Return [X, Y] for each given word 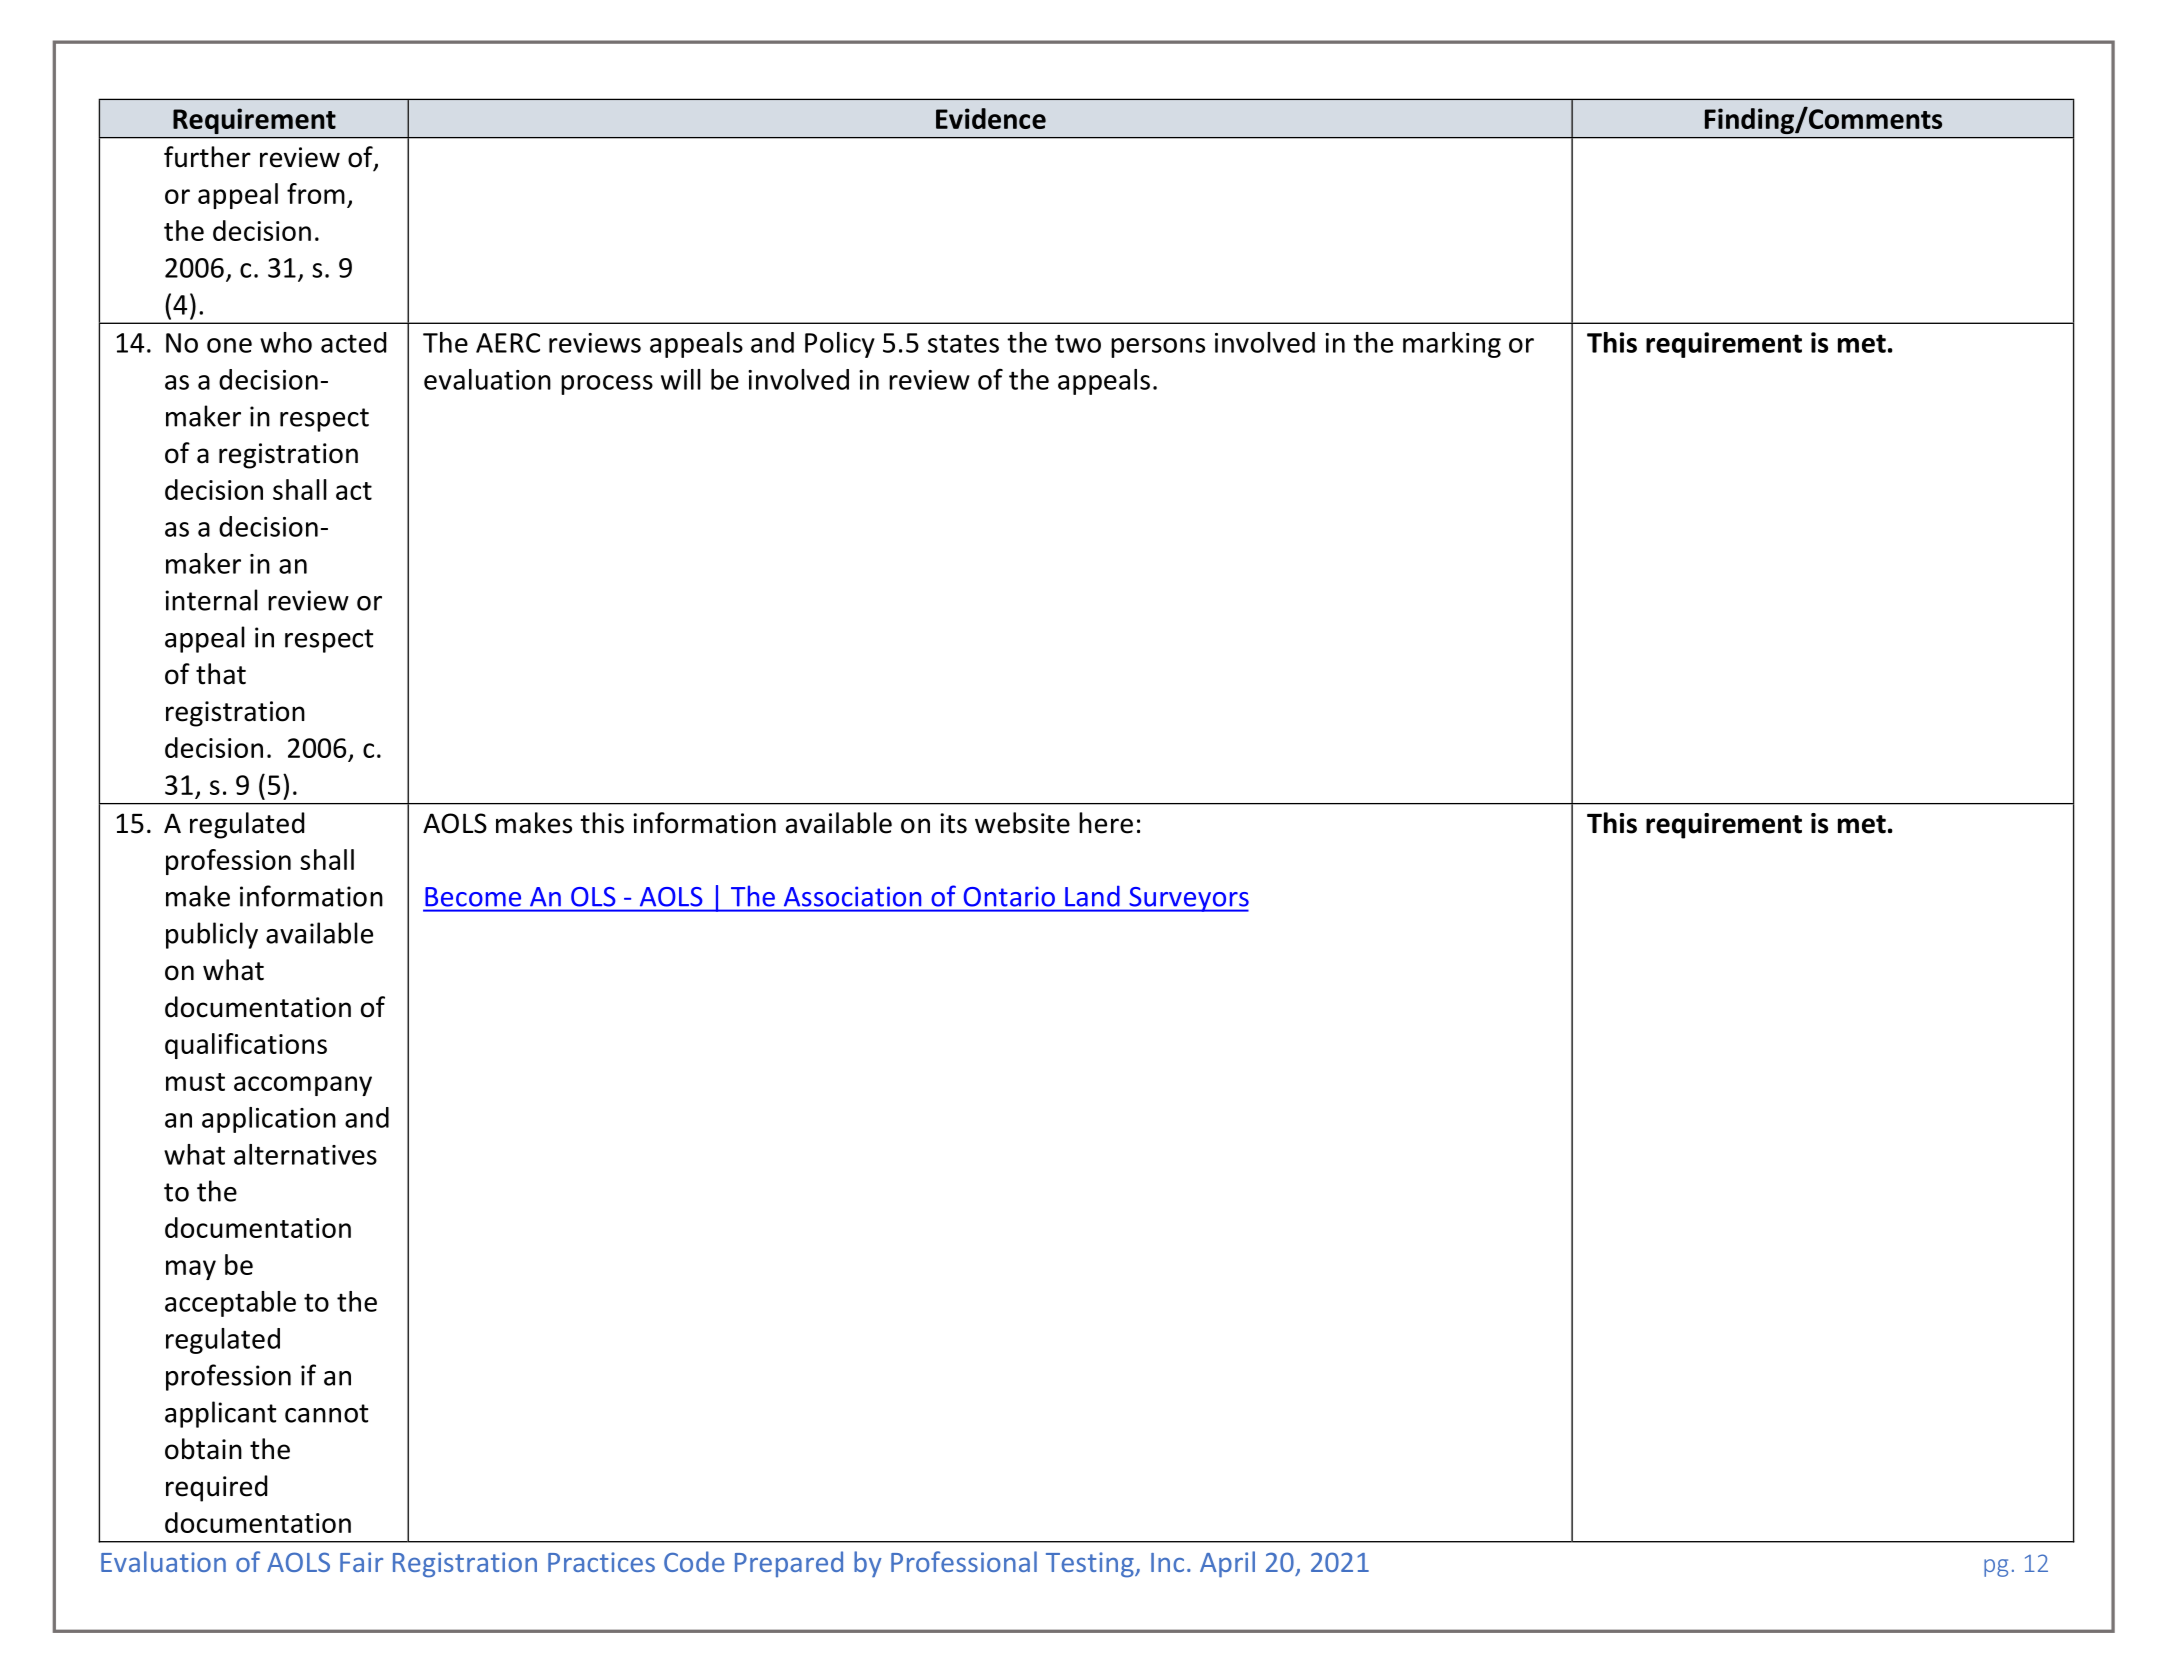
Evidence [991, 118]
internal [211, 600]
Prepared [789, 1564]
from [316, 193]
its [953, 823]
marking [1452, 345]
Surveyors [1188, 899]
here [1106, 823]
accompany [303, 1086]
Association [852, 897]
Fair [361, 1562]
